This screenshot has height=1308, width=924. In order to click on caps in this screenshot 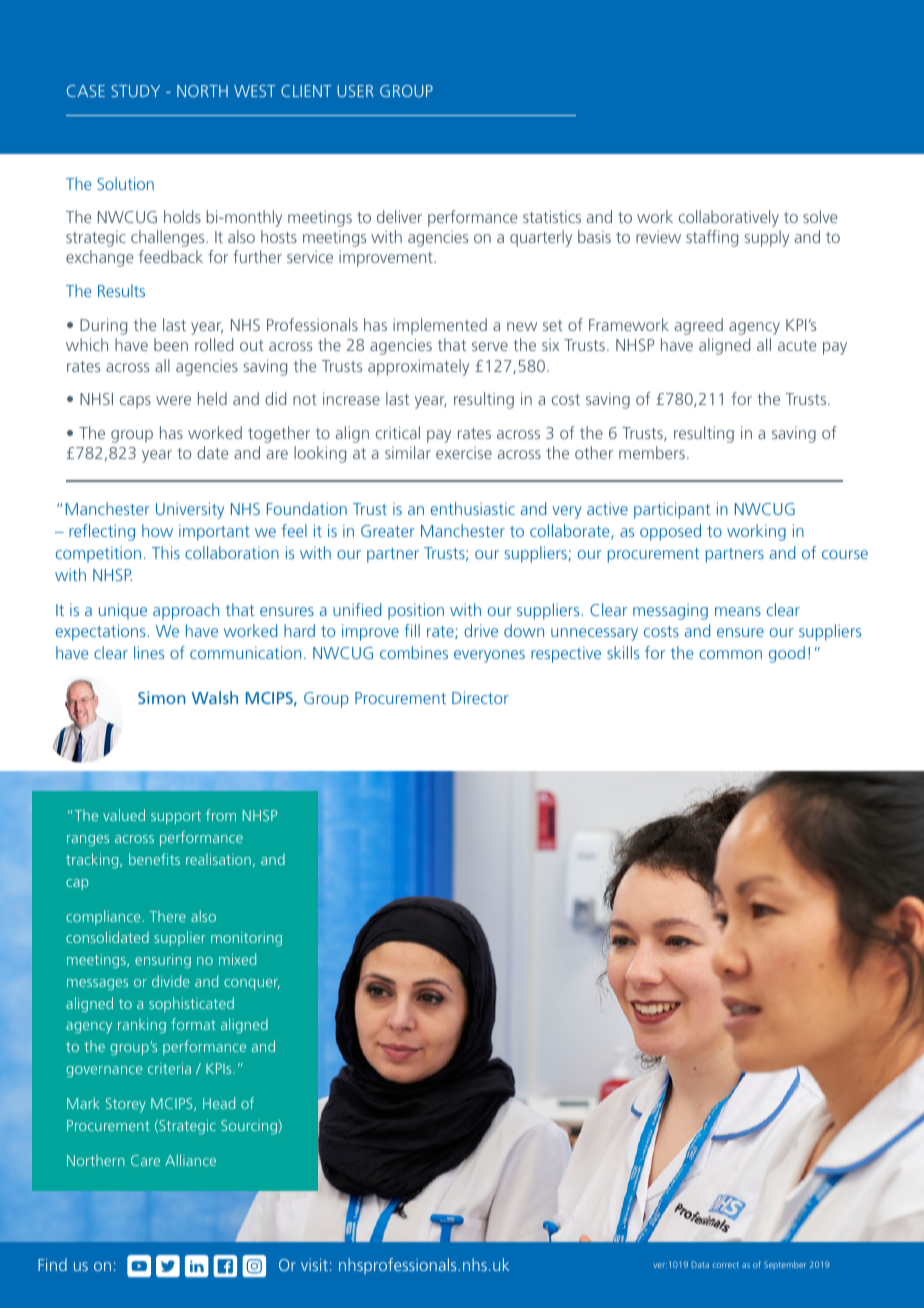, I will do `click(135, 402)`.
